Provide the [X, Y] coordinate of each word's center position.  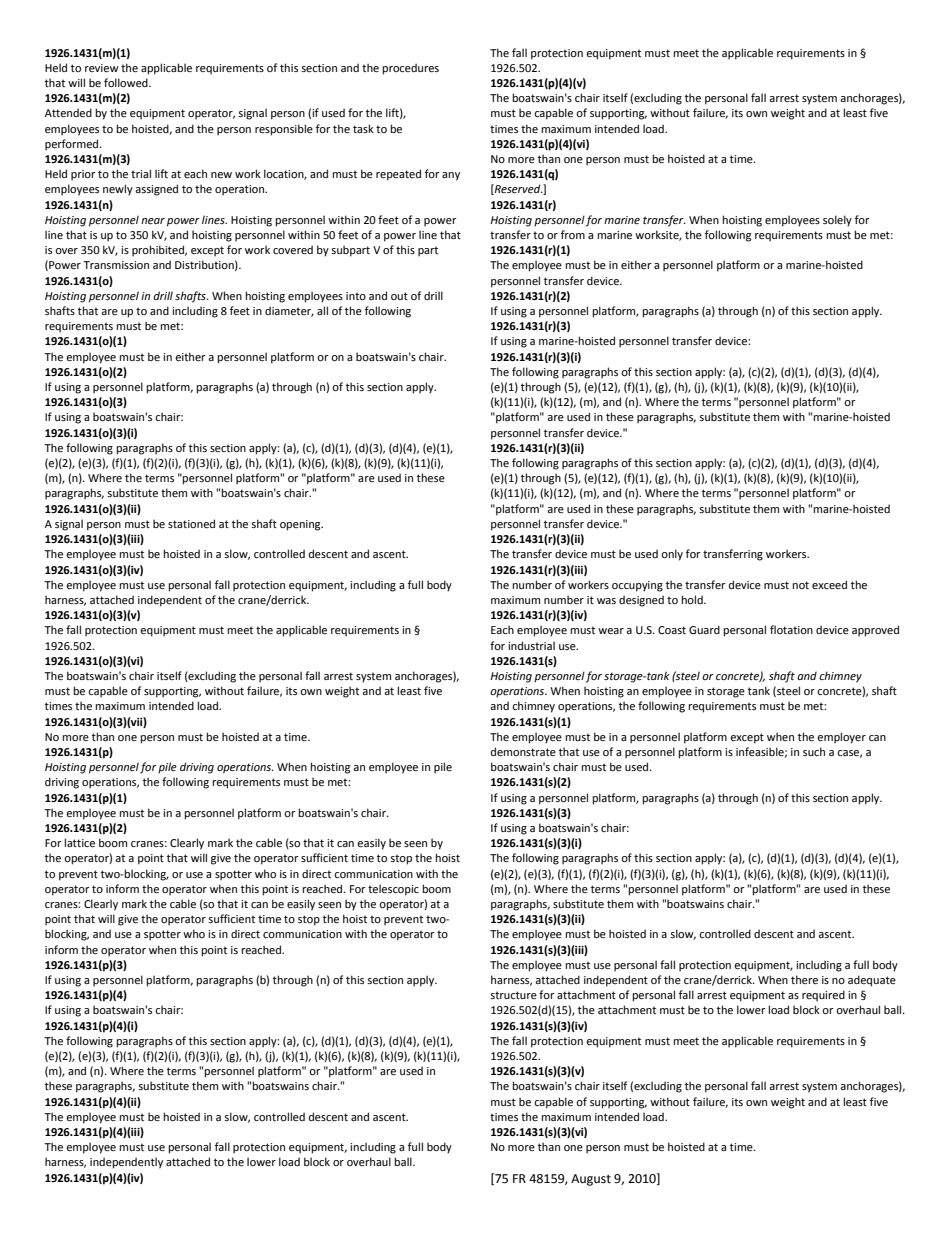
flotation [791, 629]
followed [127, 82]
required [823, 996]
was [606, 601]
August [591, 1180]
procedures [410, 69]
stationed [191, 523]
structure [513, 995]
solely [837, 221]
